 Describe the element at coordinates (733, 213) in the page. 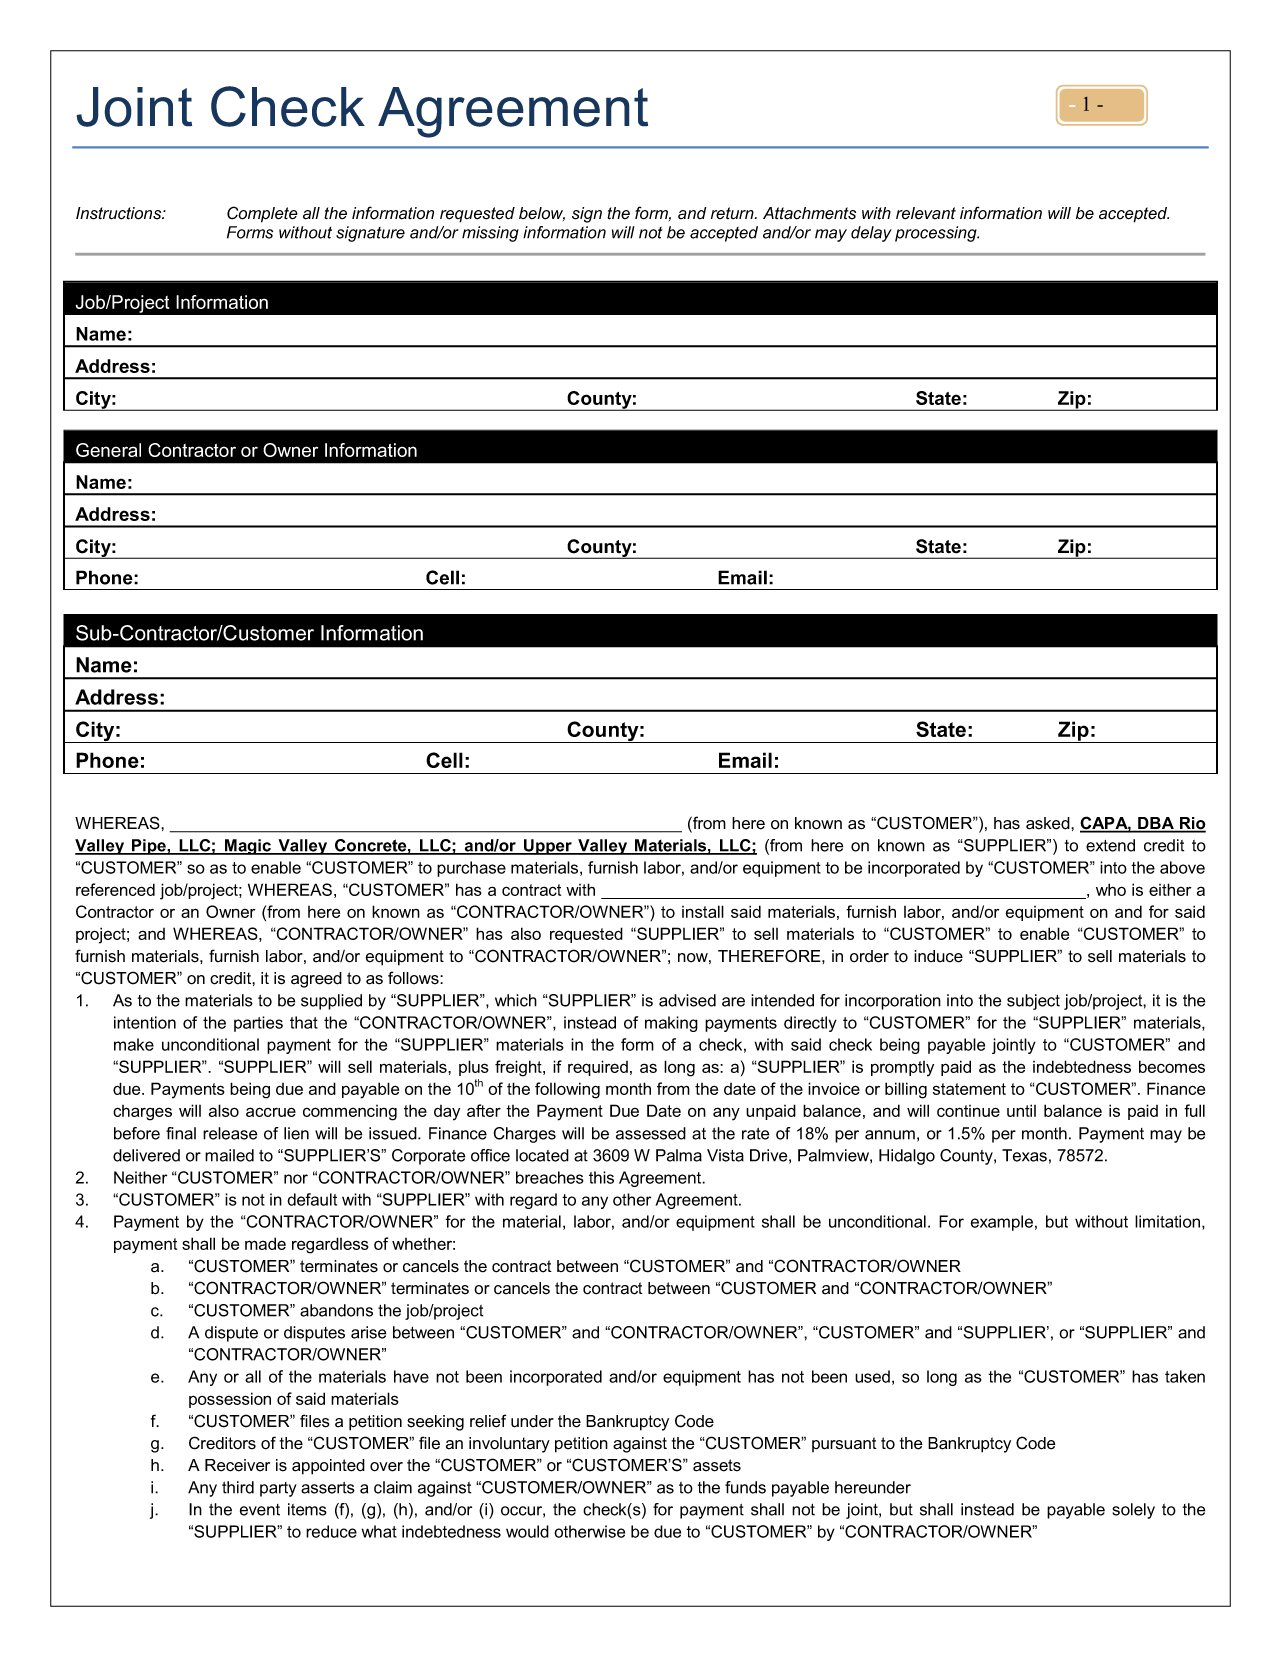

I see `return` at that location.
